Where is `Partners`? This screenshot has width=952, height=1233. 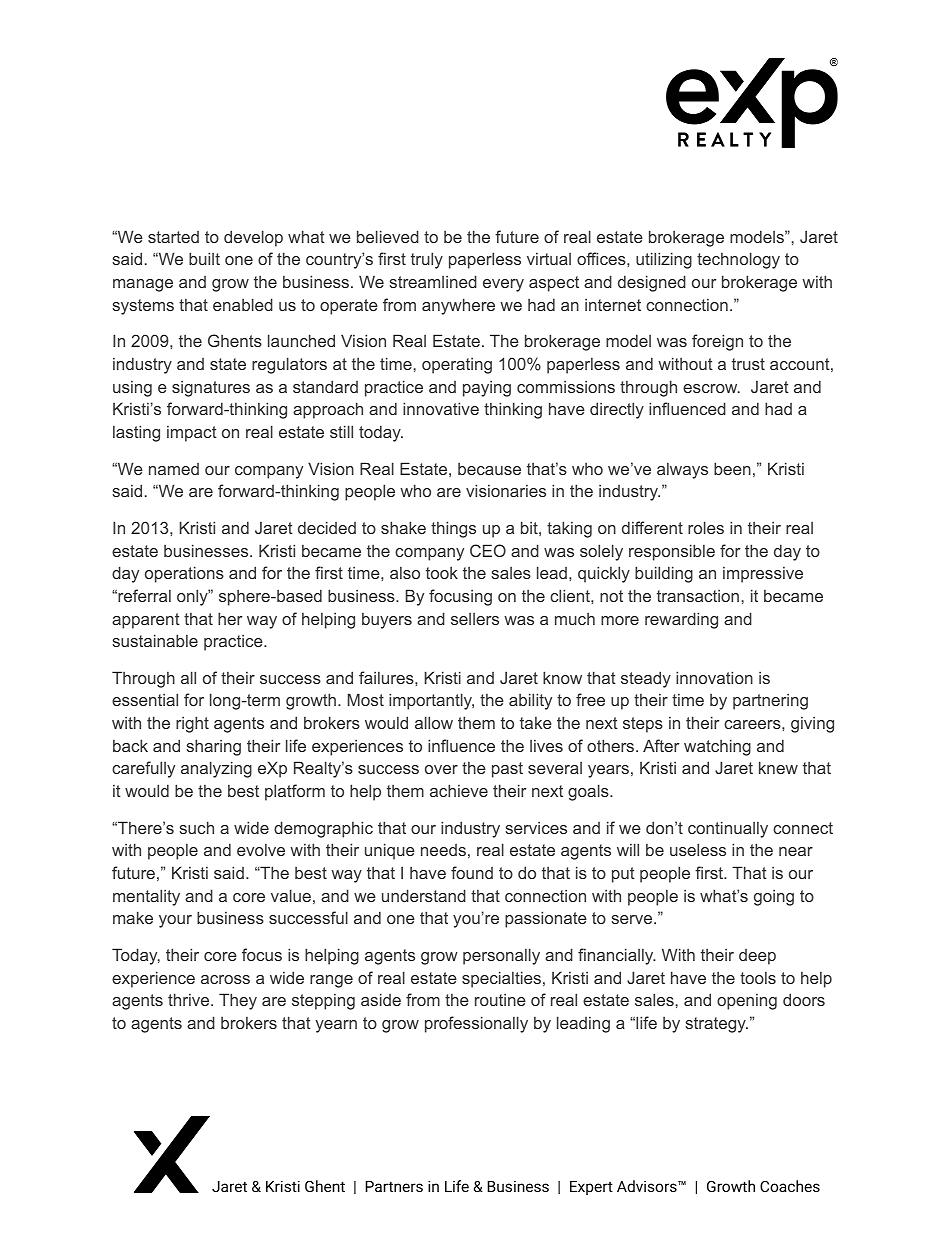
Partners is located at coordinates (394, 1186).
